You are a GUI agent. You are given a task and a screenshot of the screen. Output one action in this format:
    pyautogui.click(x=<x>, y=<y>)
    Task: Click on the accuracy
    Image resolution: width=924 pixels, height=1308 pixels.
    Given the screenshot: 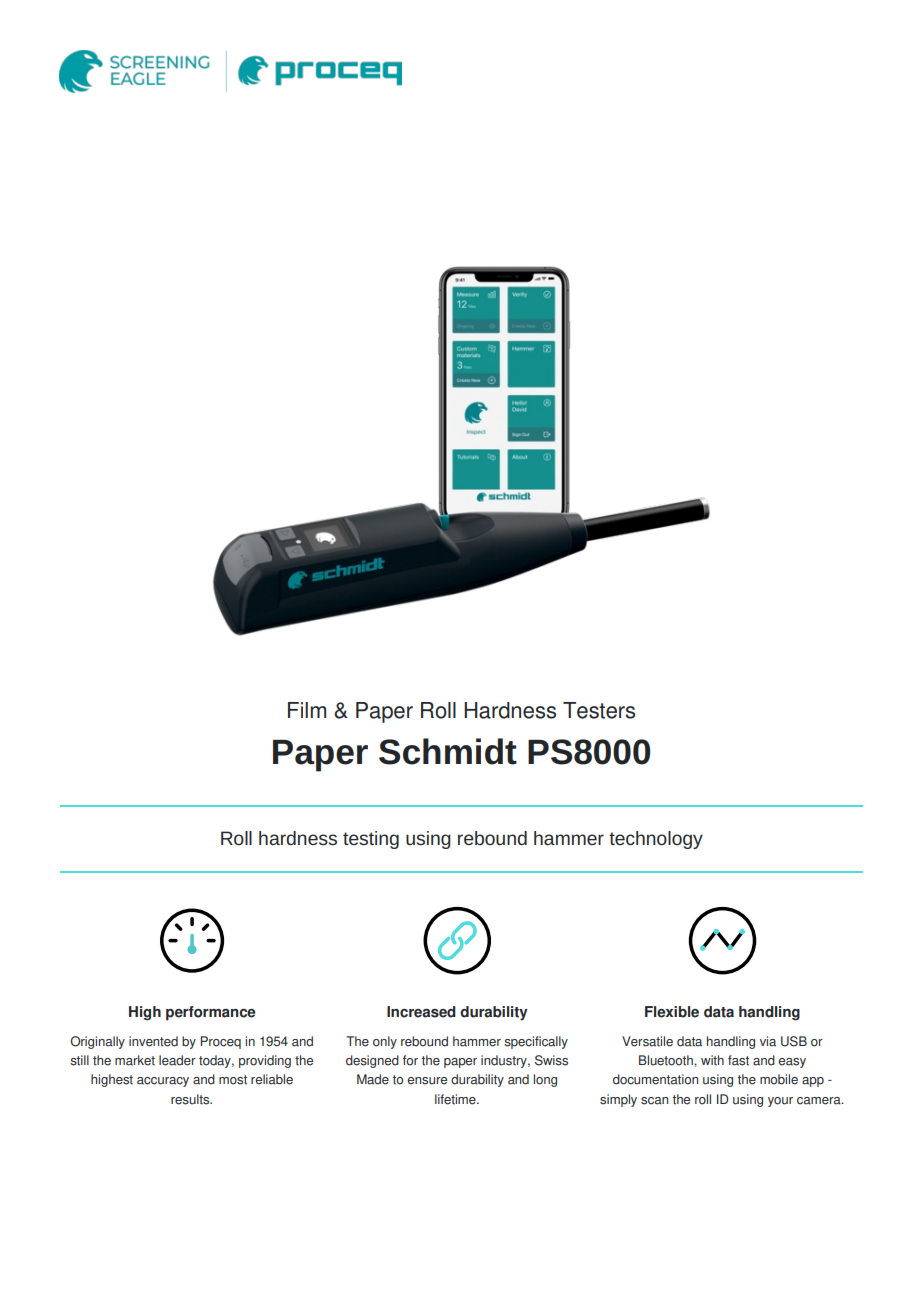 What is the action you would take?
    pyautogui.click(x=163, y=1082)
